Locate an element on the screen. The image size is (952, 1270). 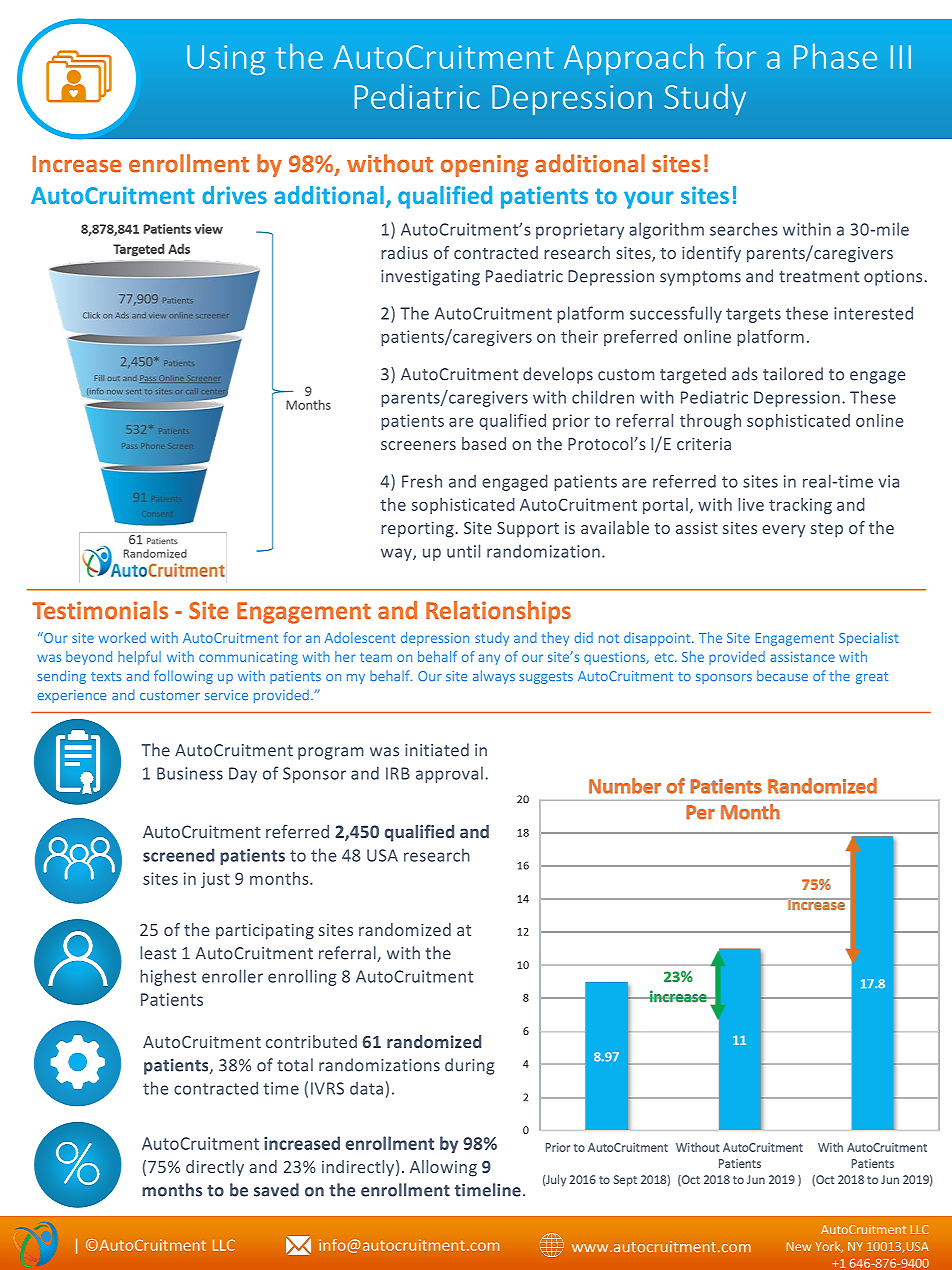
any is located at coordinates (489, 659).
